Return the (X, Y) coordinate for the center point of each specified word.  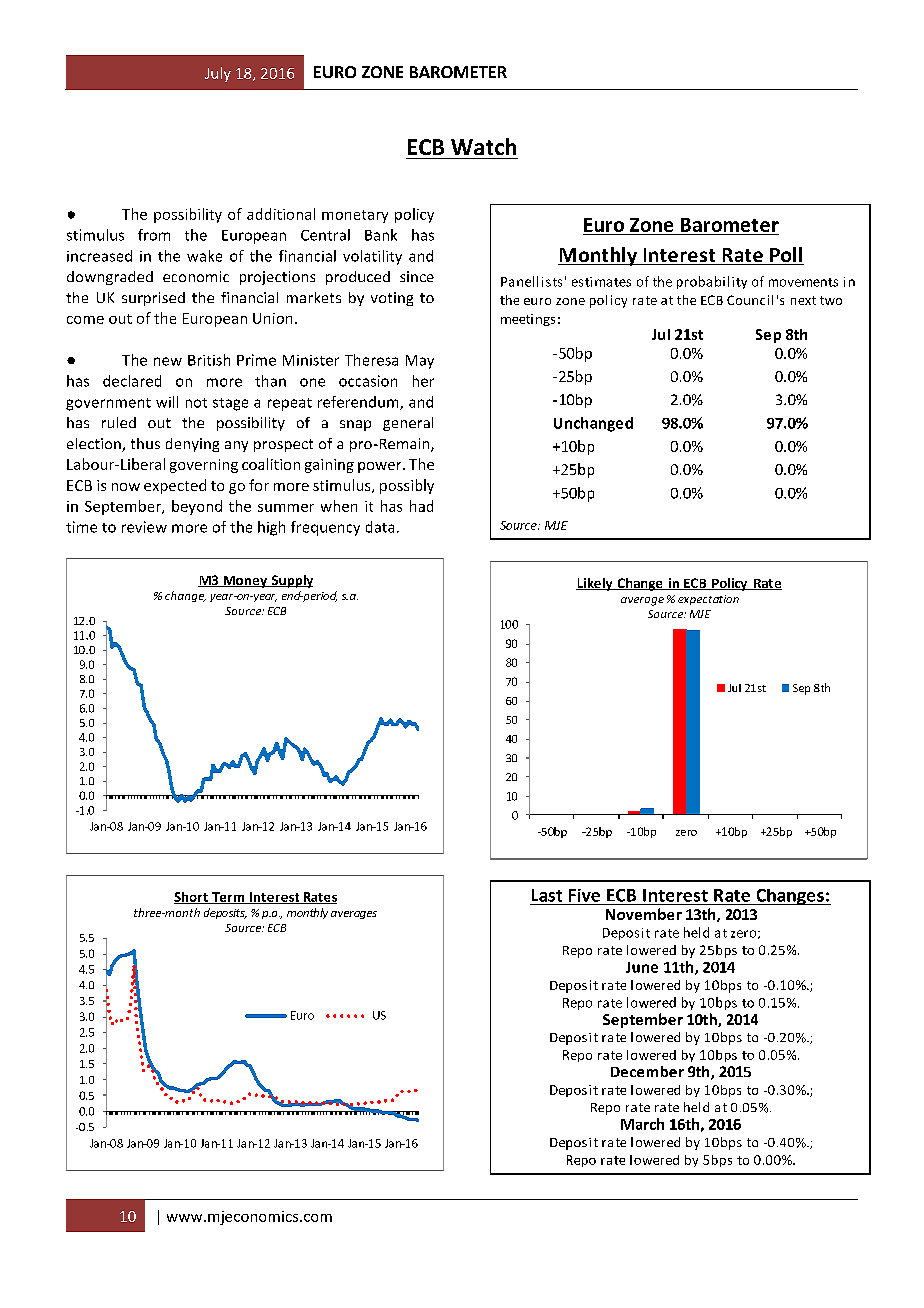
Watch (483, 146)
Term (228, 898)
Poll (786, 256)
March (642, 1124)
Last (547, 895)
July (218, 74)
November (644, 914)
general (408, 424)
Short (192, 898)
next (803, 300)
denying (192, 445)
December (647, 1071)
